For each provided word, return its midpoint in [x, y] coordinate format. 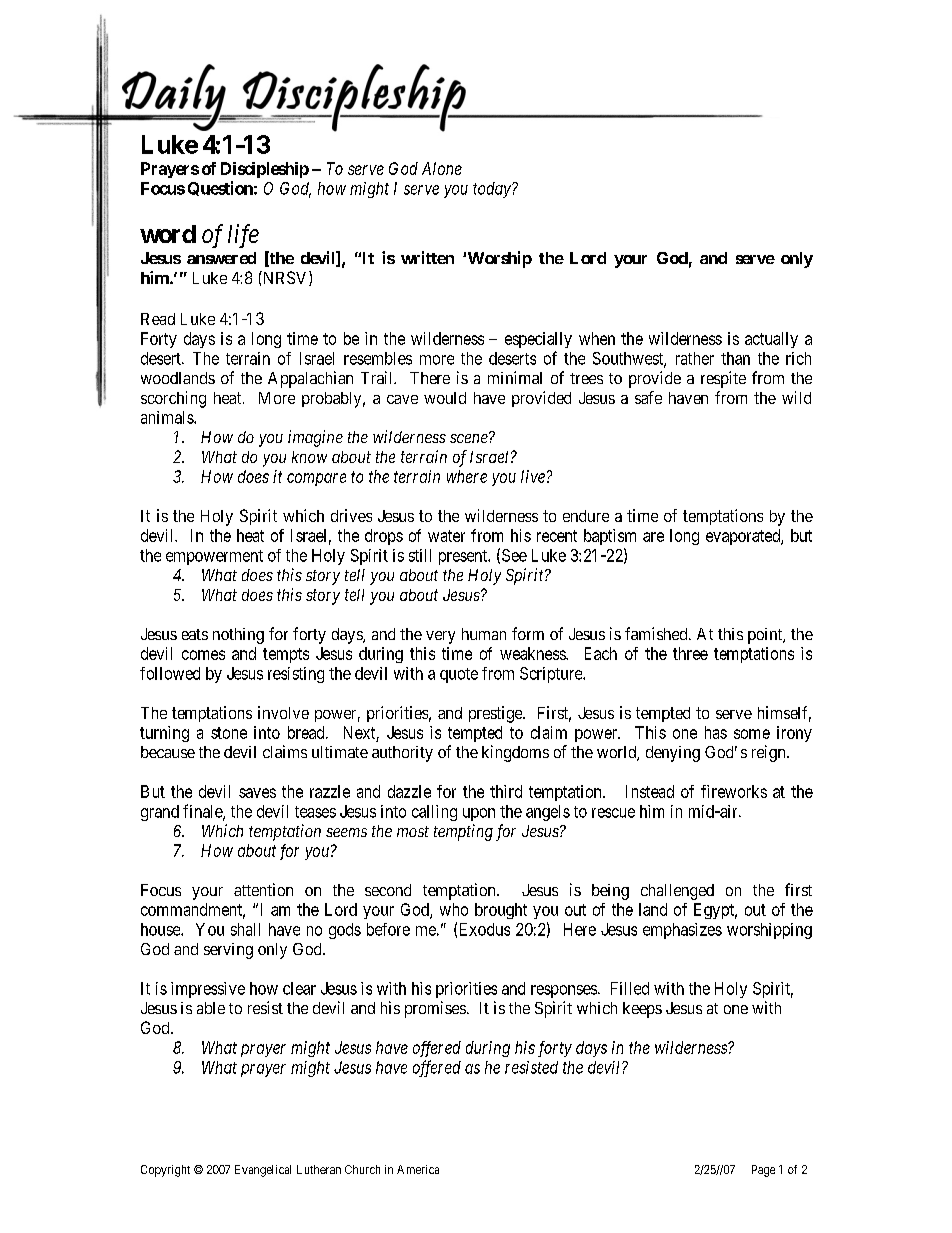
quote [459, 675]
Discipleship [265, 170]
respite [723, 379]
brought [501, 911]
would [445, 398]
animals [168, 417]
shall [245, 929]
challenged [677, 892]
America [418, 1169]
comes [203, 655]
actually [771, 340]
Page [763, 1171]
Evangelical [263, 1171]
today [493, 190]
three [690, 653]
